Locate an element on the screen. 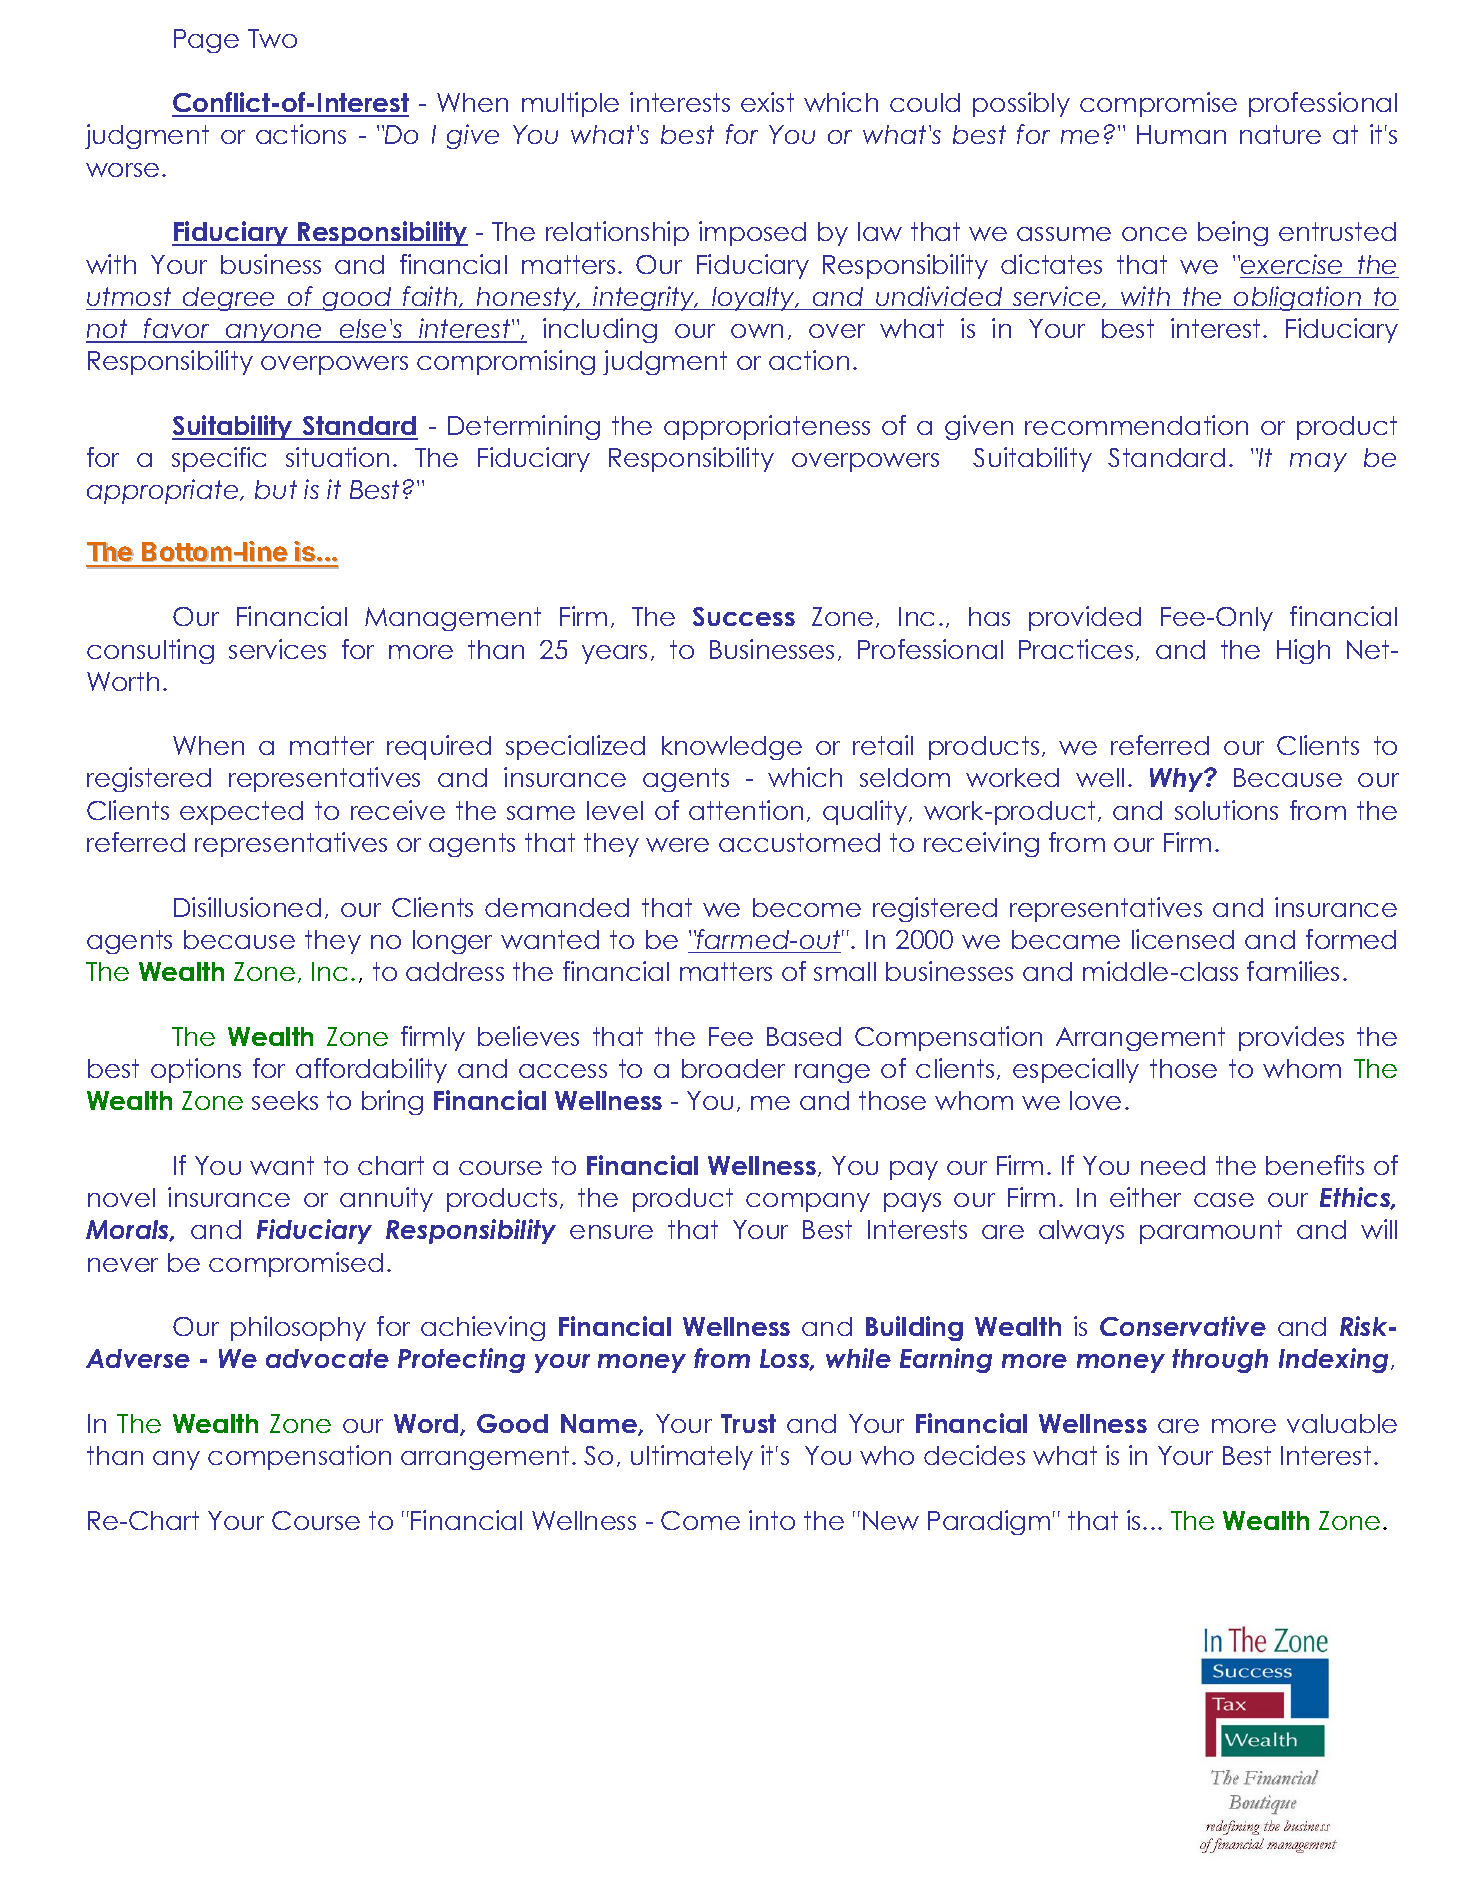 Image resolution: width=1464 pixels, height=1894 pixels. may is located at coordinates (1318, 462).
